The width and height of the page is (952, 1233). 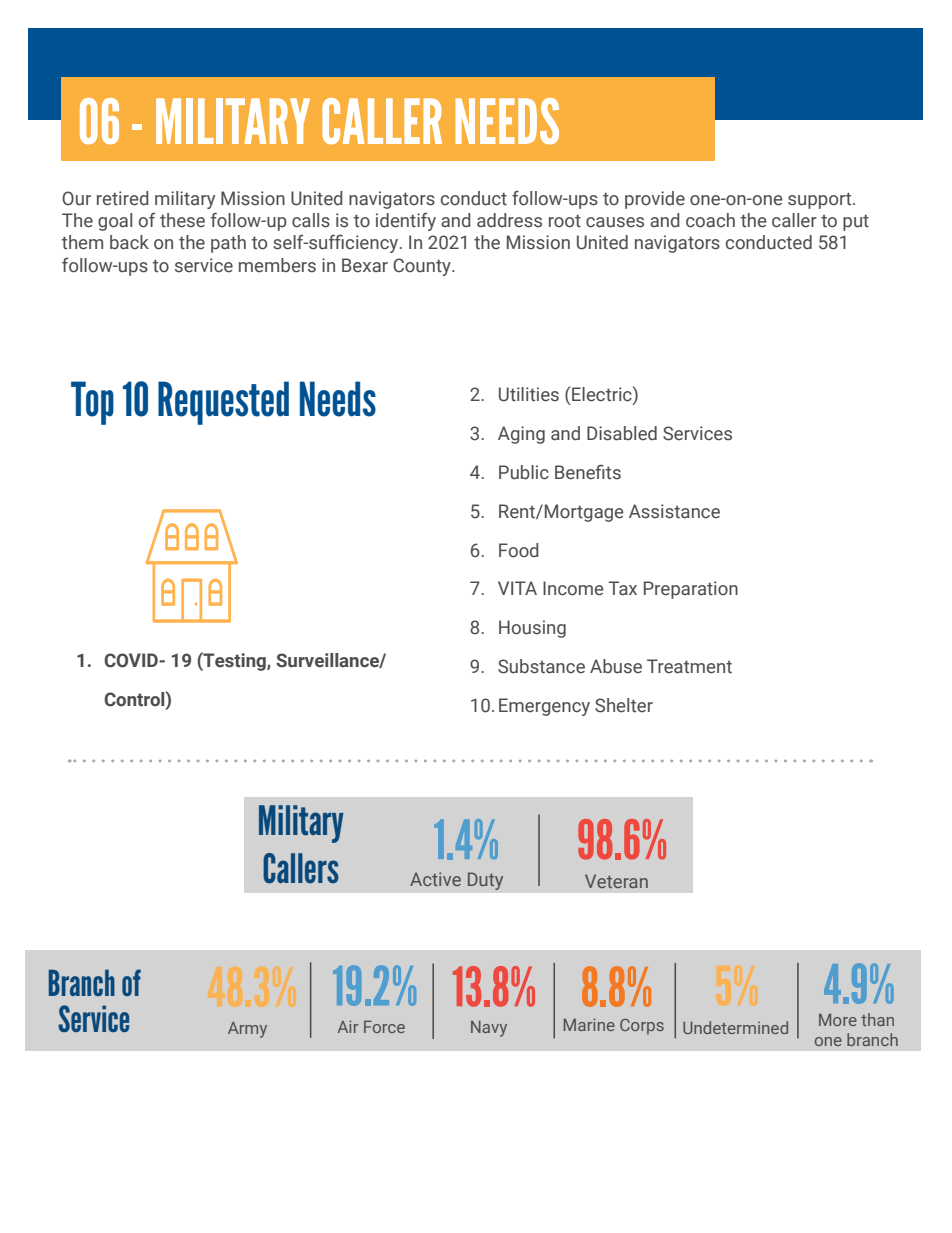 I want to click on Active, so click(x=435, y=879).
